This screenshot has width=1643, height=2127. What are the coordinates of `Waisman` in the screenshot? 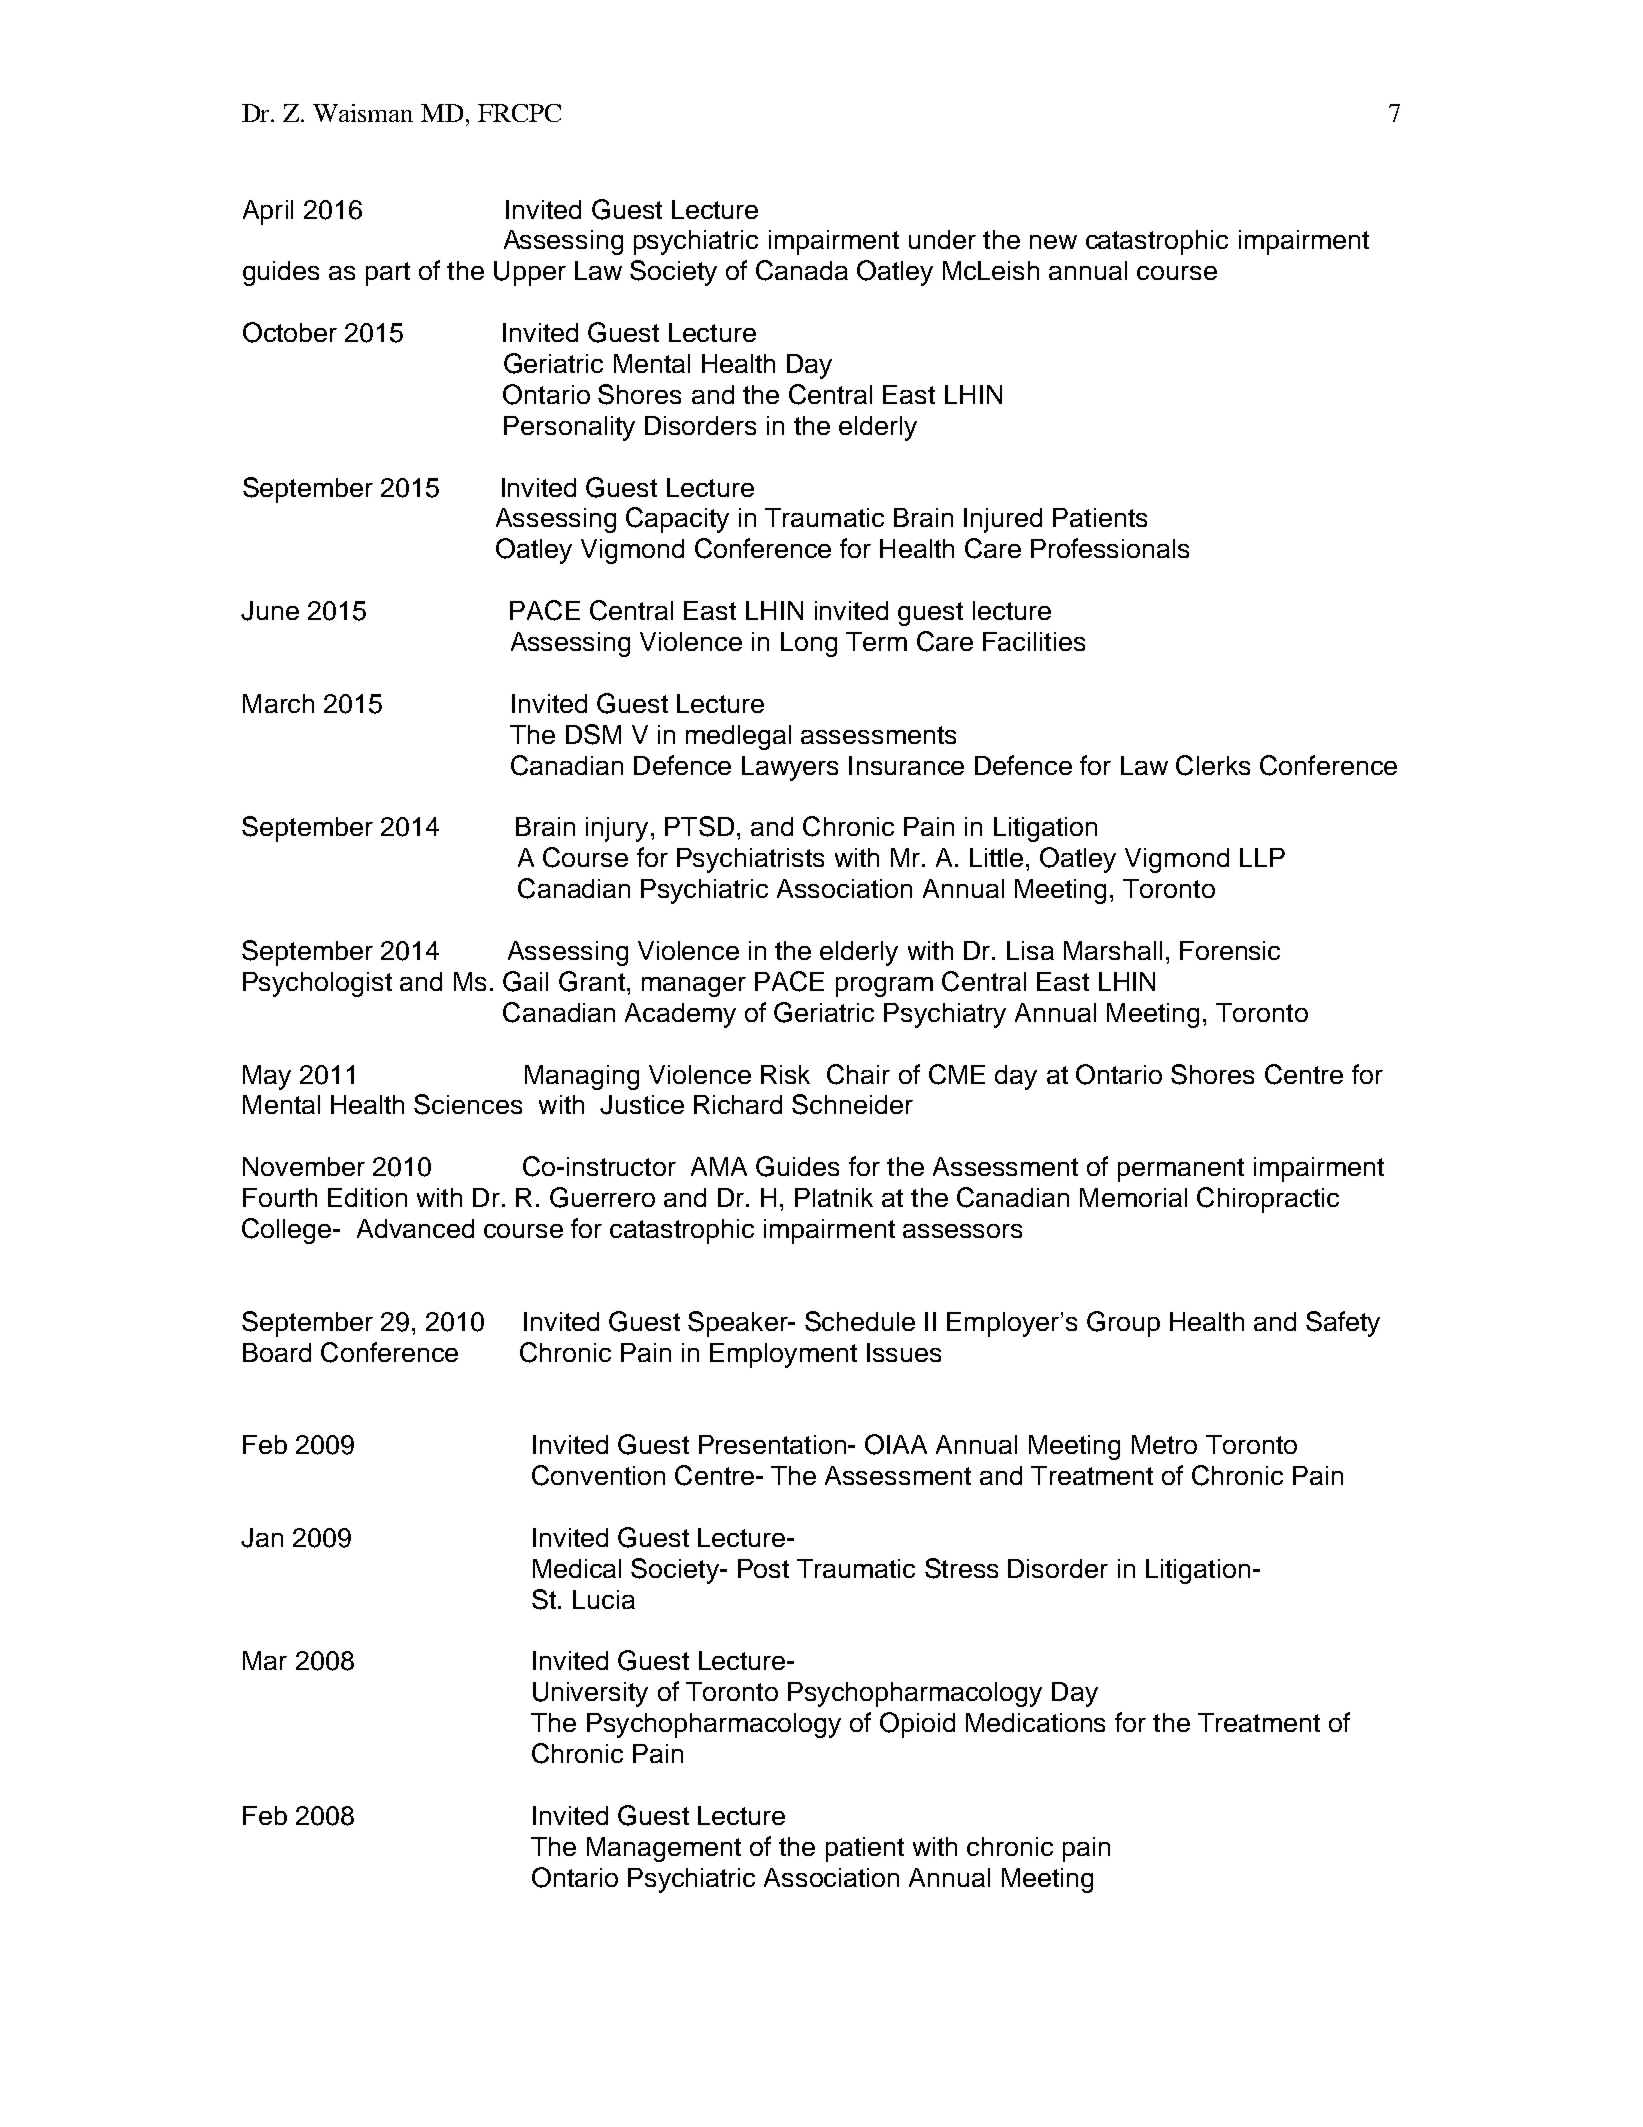 It's located at (363, 113).
